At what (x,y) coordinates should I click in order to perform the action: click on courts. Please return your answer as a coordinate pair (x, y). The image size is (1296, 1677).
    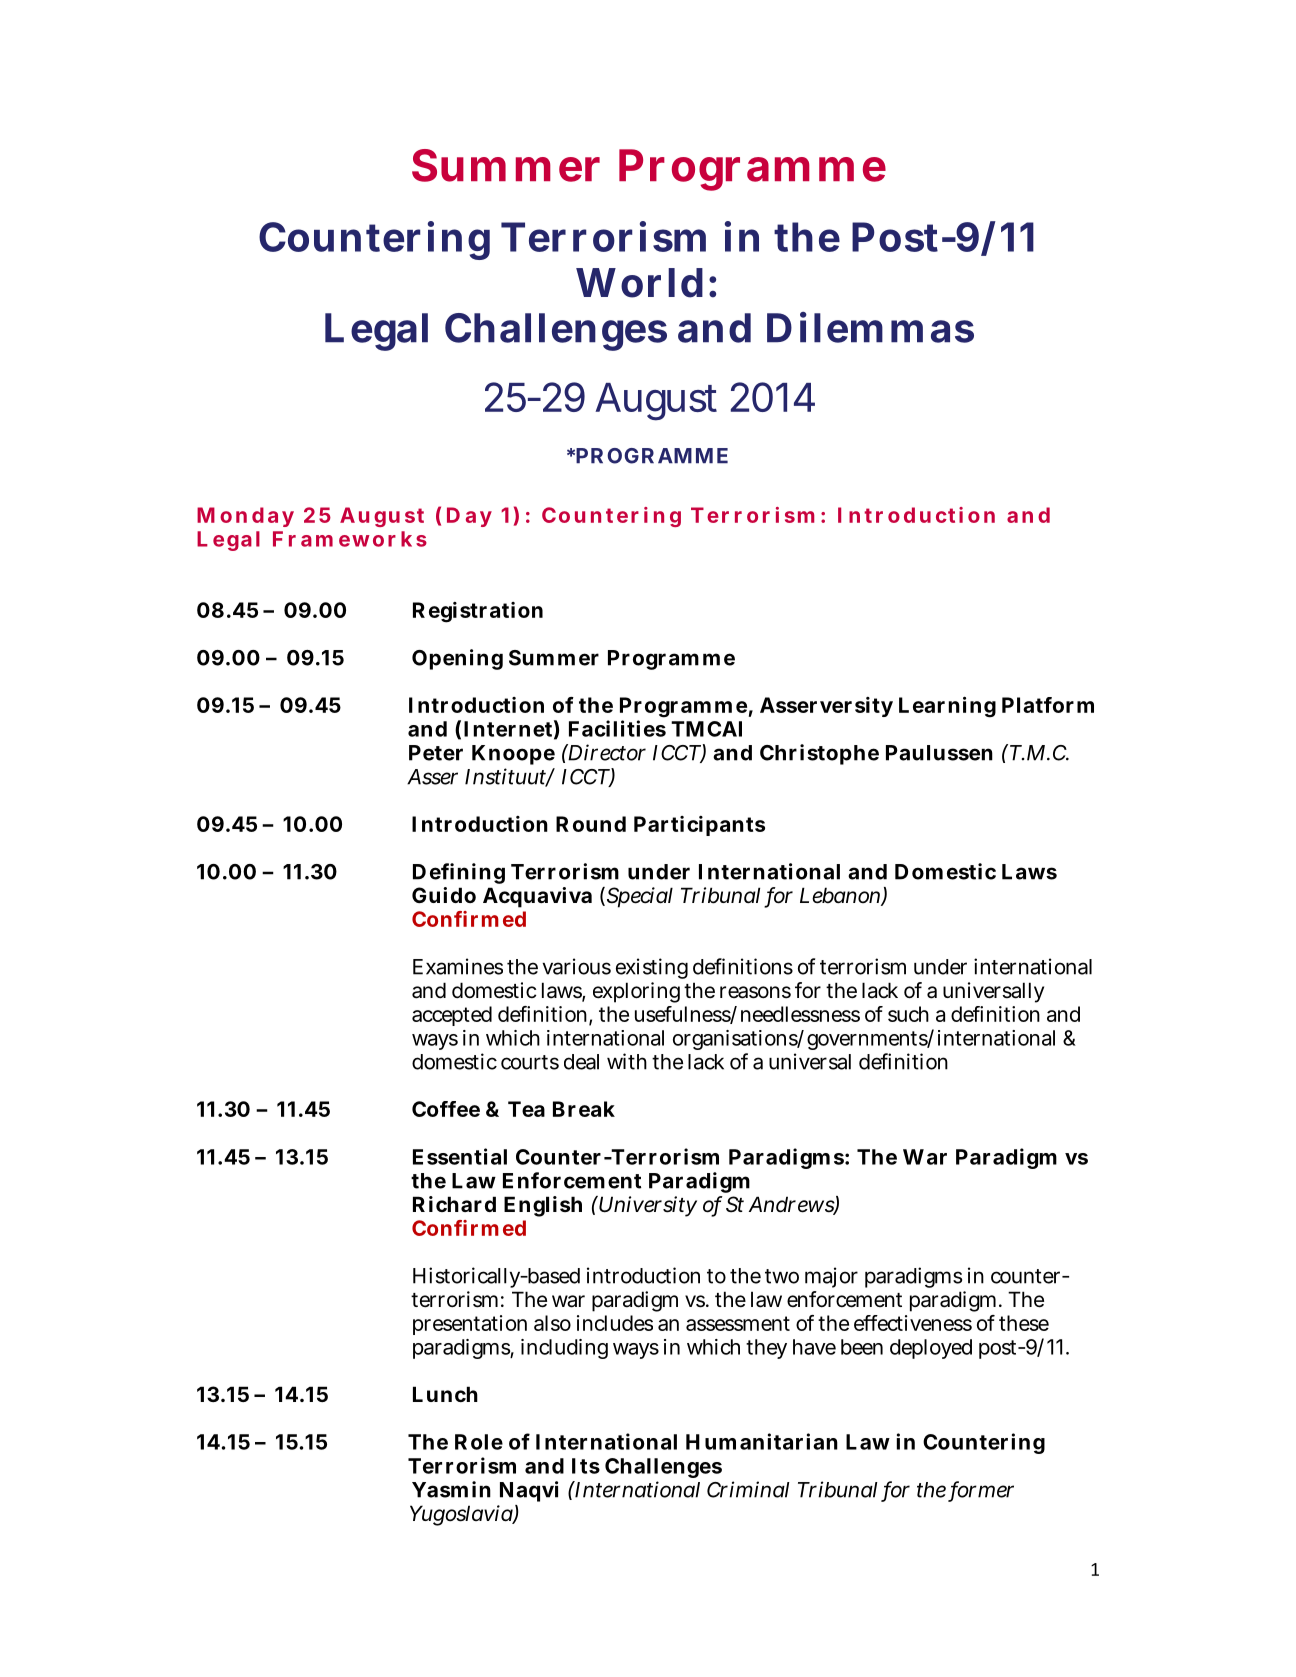
    Looking at the image, I should click on (530, 1062).
